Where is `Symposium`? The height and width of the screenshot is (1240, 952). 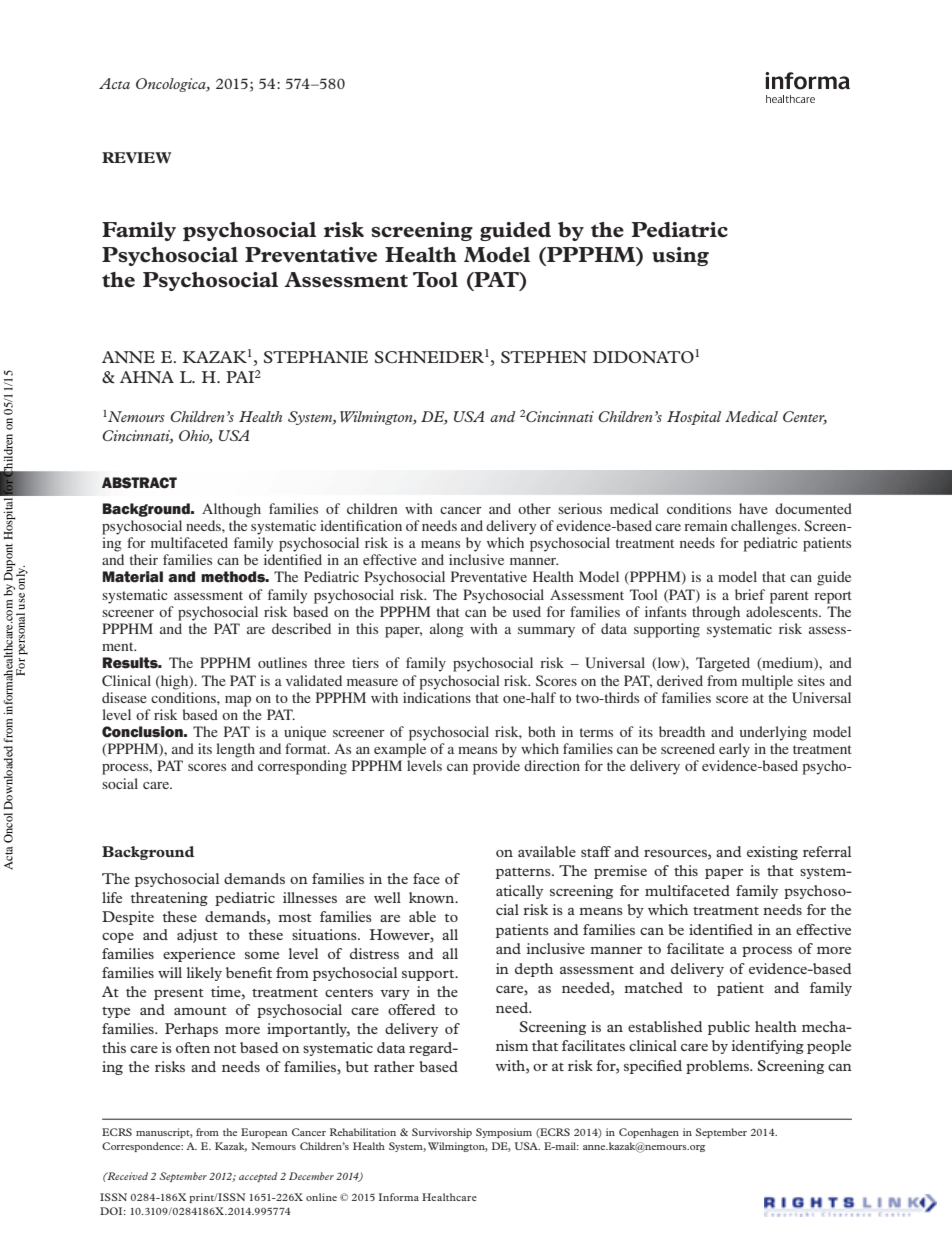 Symposium is located at coordinates (504, 1133).
